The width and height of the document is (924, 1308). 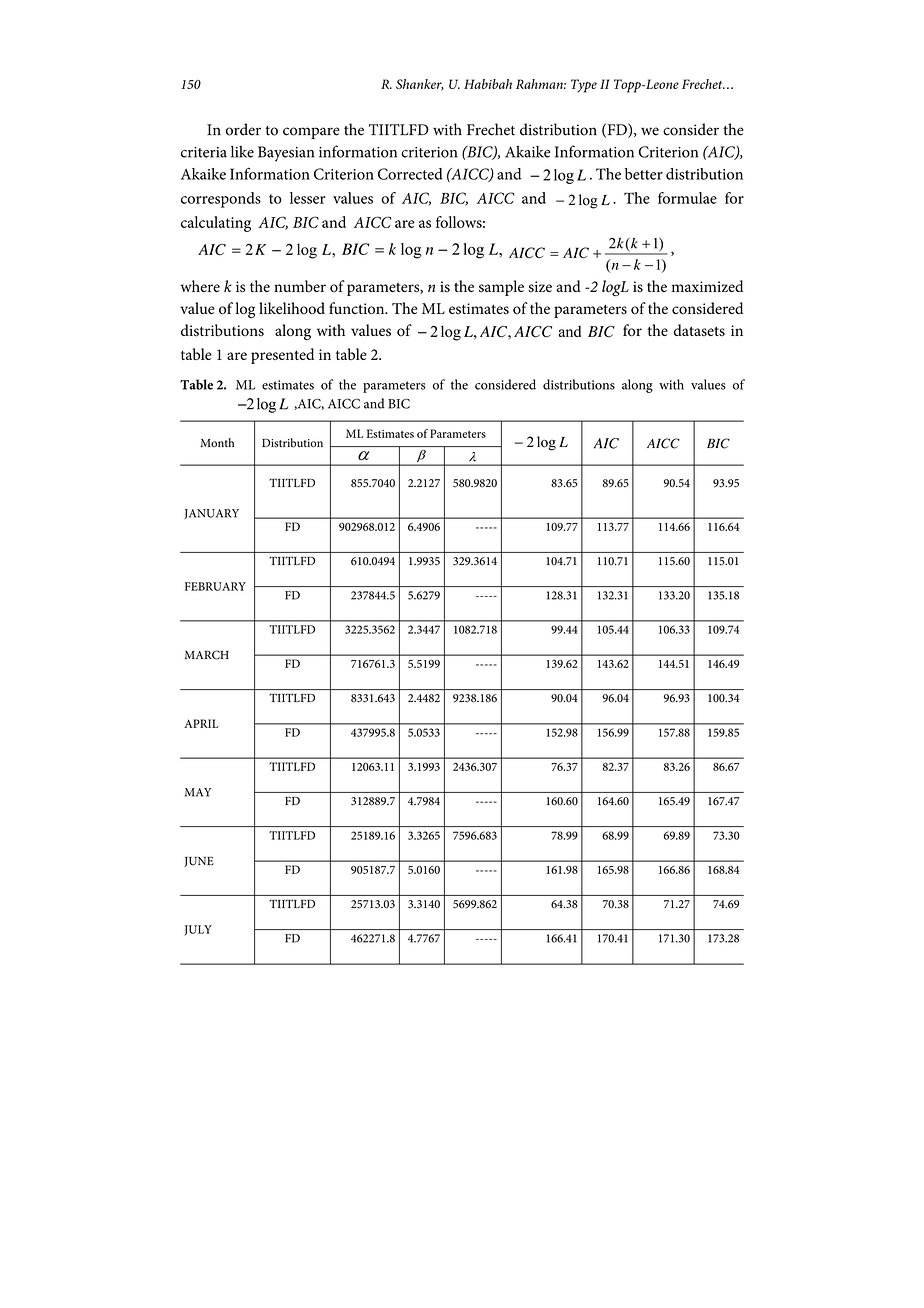 I want to click on Corrected, so click(x=410, y=174).
